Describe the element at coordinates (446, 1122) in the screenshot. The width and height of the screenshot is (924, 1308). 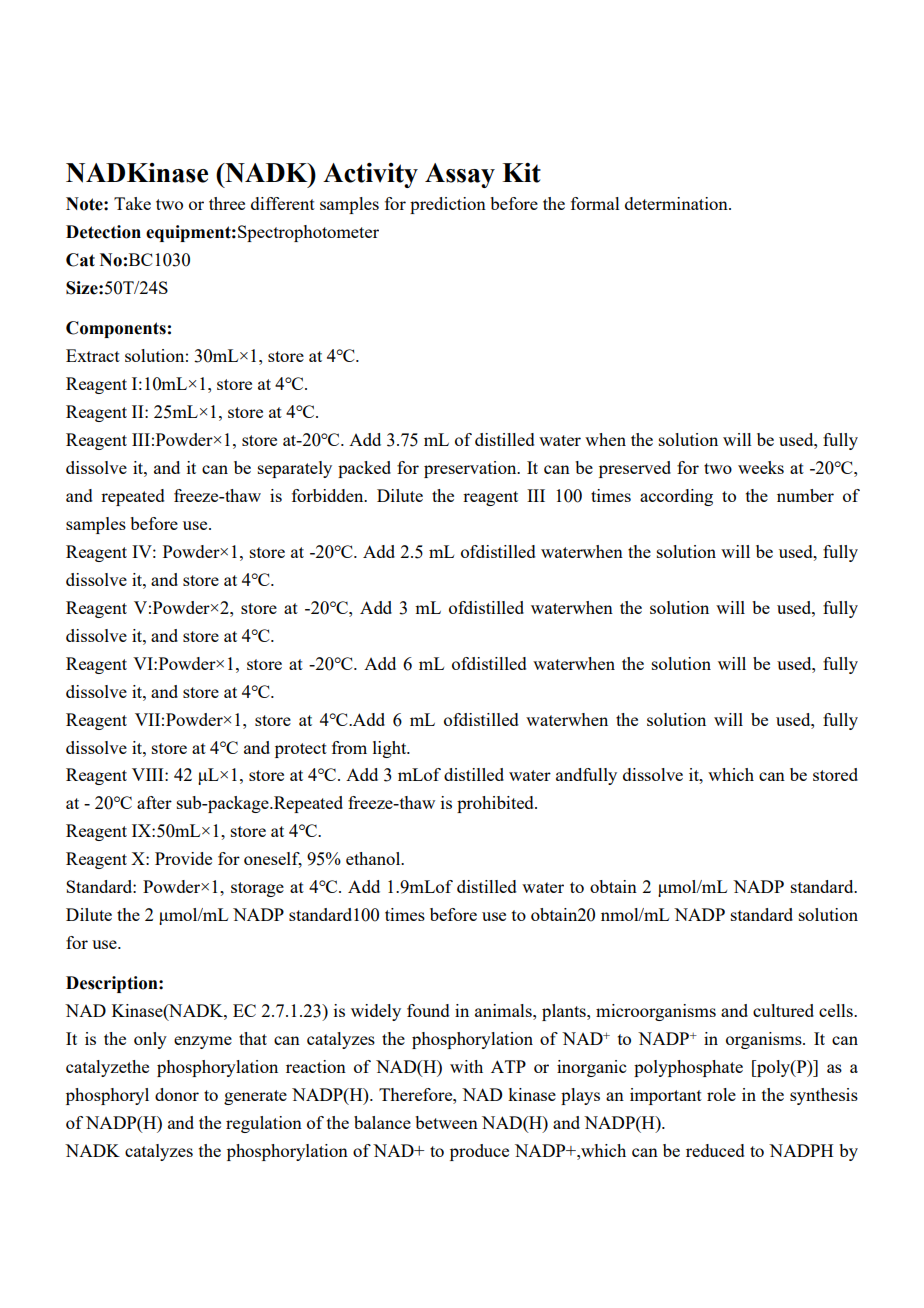
I see `between` at that location.
